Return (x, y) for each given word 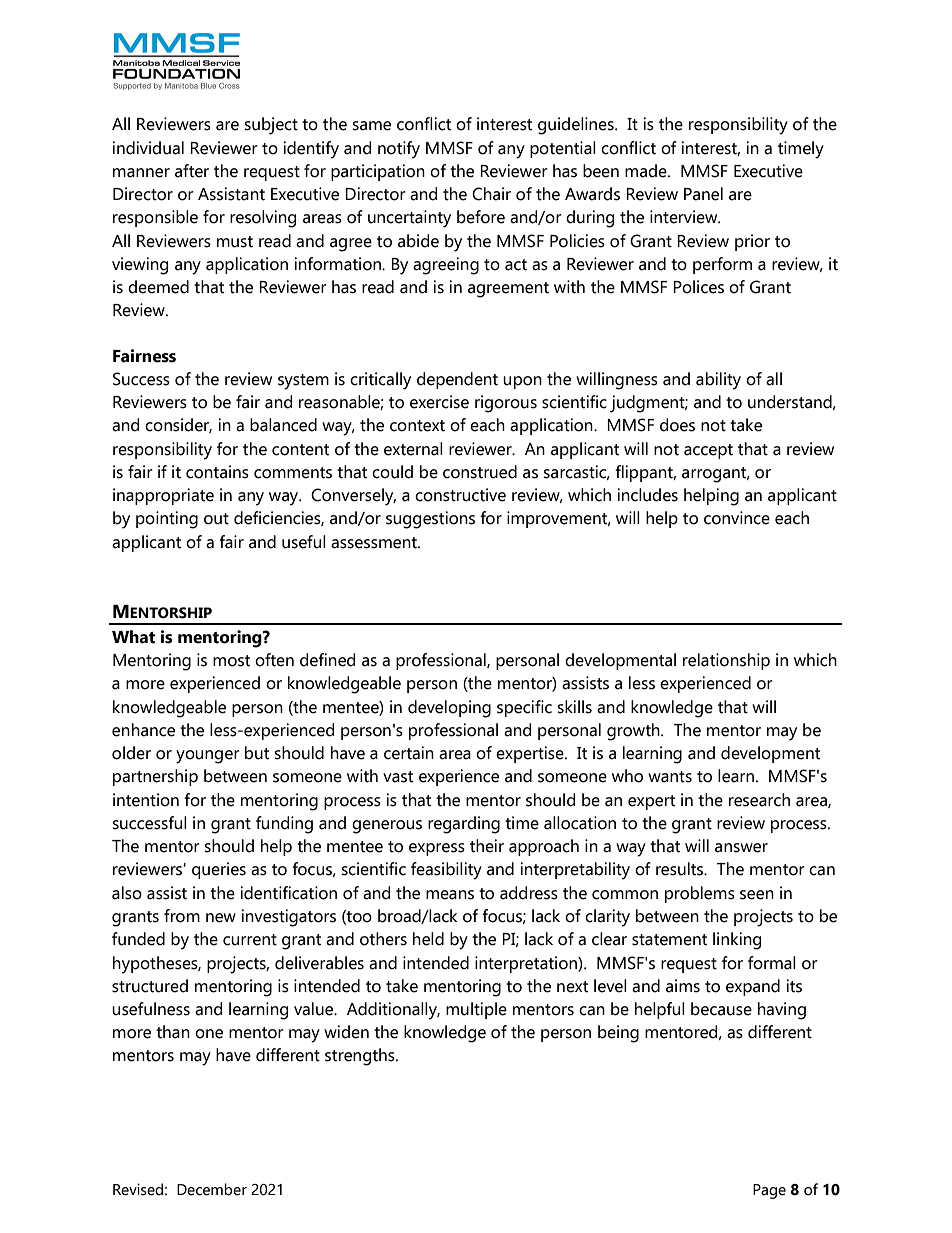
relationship (726, 661)
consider (178, 425)
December (212, 1189)
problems (700, 894)
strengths (361, 1057)
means (450, 895)
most (231, 661)
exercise (439, 402)
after (192, 171)
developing (449, 709)
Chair (491, 194)
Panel (703, 194)
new (221, 918)
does (677, 425)
